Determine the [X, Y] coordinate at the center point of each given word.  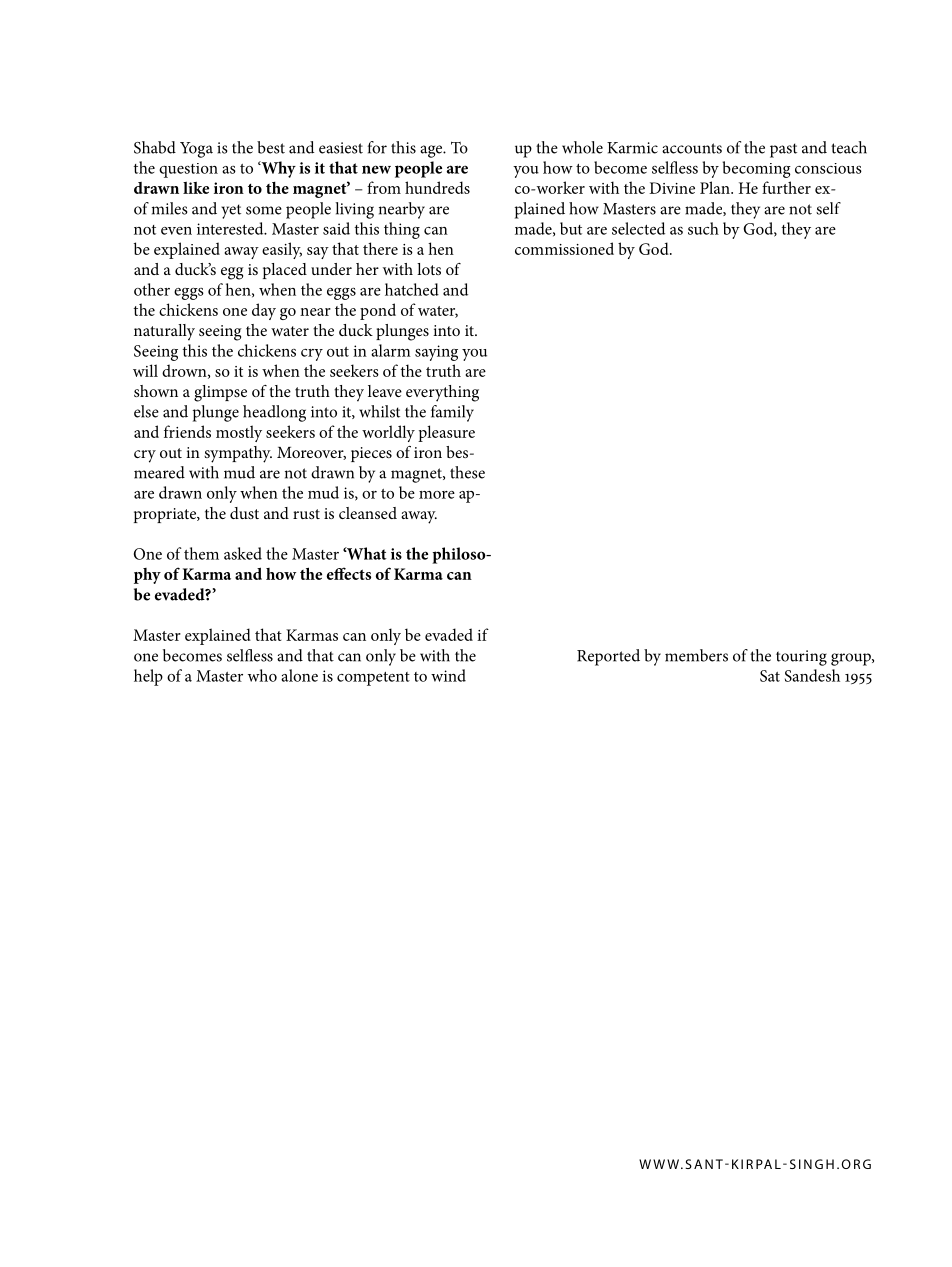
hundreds [437, 187]
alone [299, 675]
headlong [274, 413]
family [452, 413]
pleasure [446, 433]
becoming [756, 169]
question [188, 170]
